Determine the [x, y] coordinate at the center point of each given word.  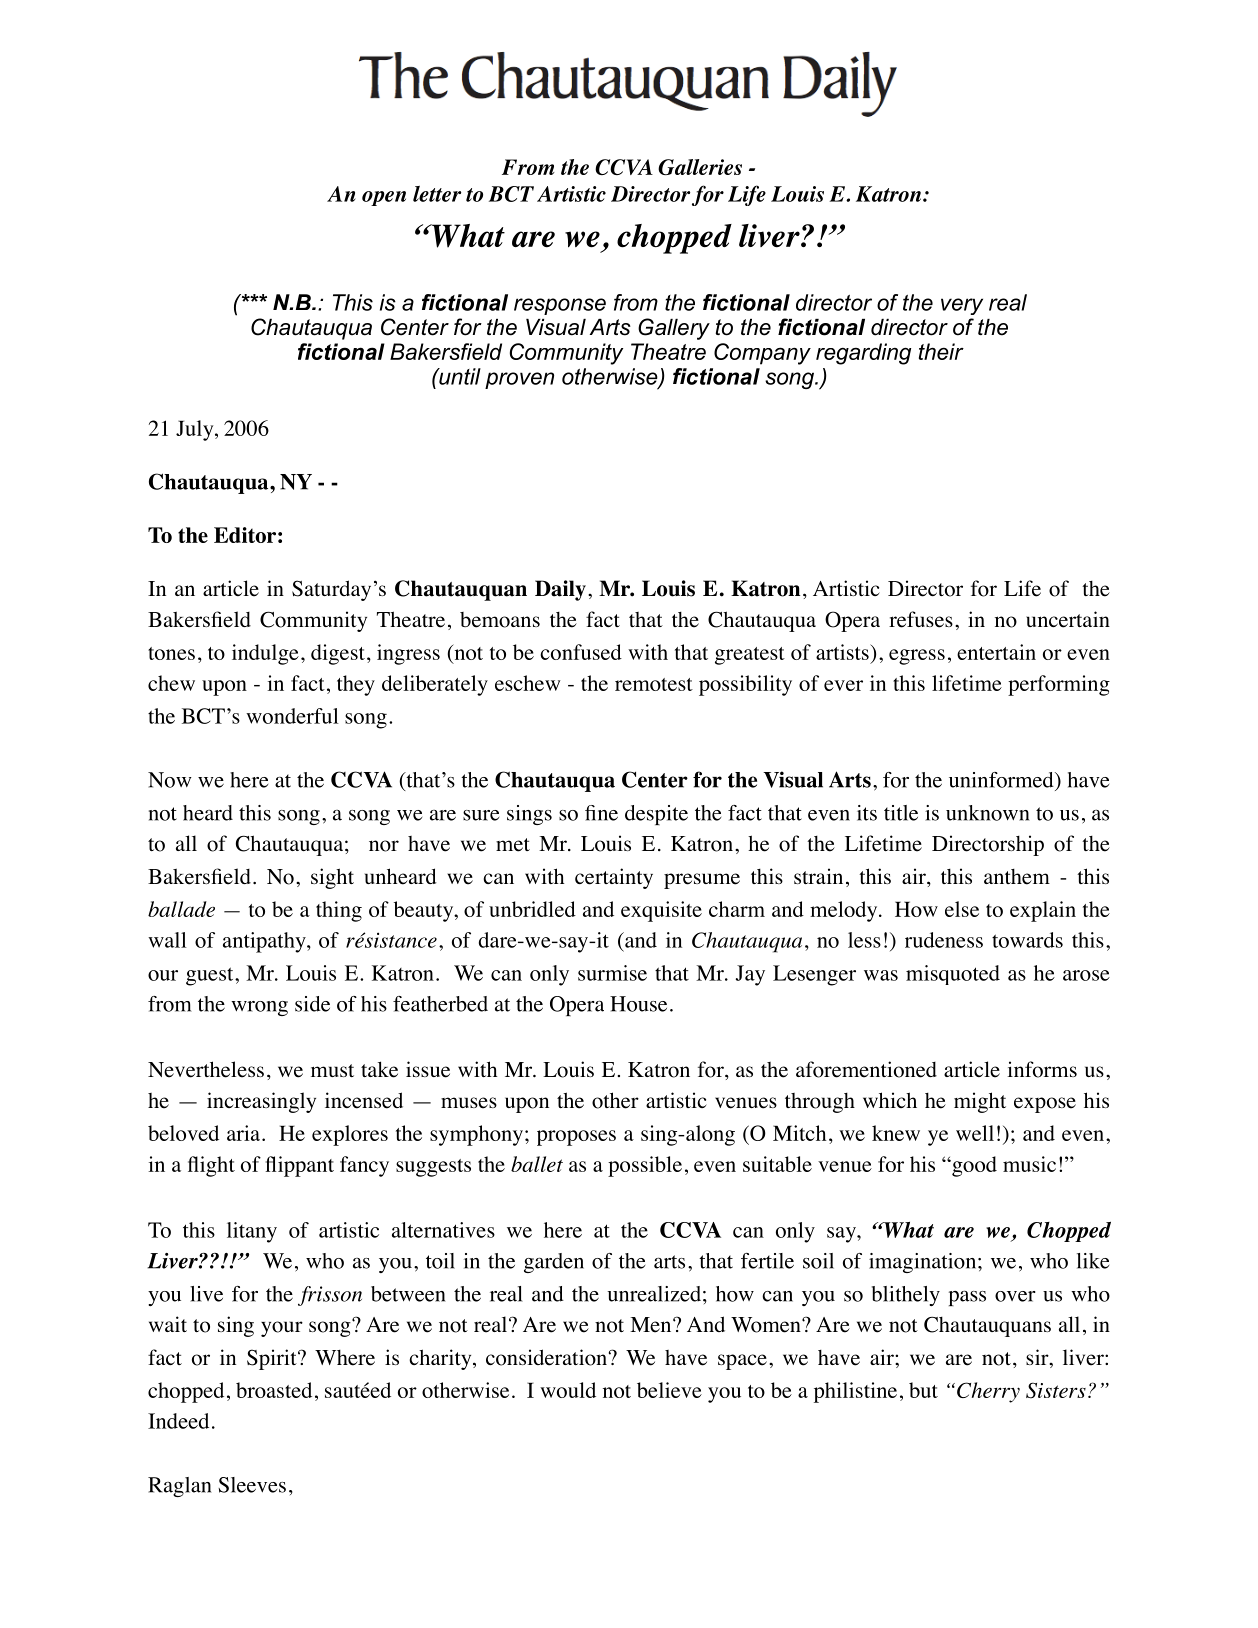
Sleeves [252, 1485]
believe [669, 1390]
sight [332, 878]
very [962, 306]
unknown [987, 813]
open [384, 198]
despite [656, 815]
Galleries [700, 167]
